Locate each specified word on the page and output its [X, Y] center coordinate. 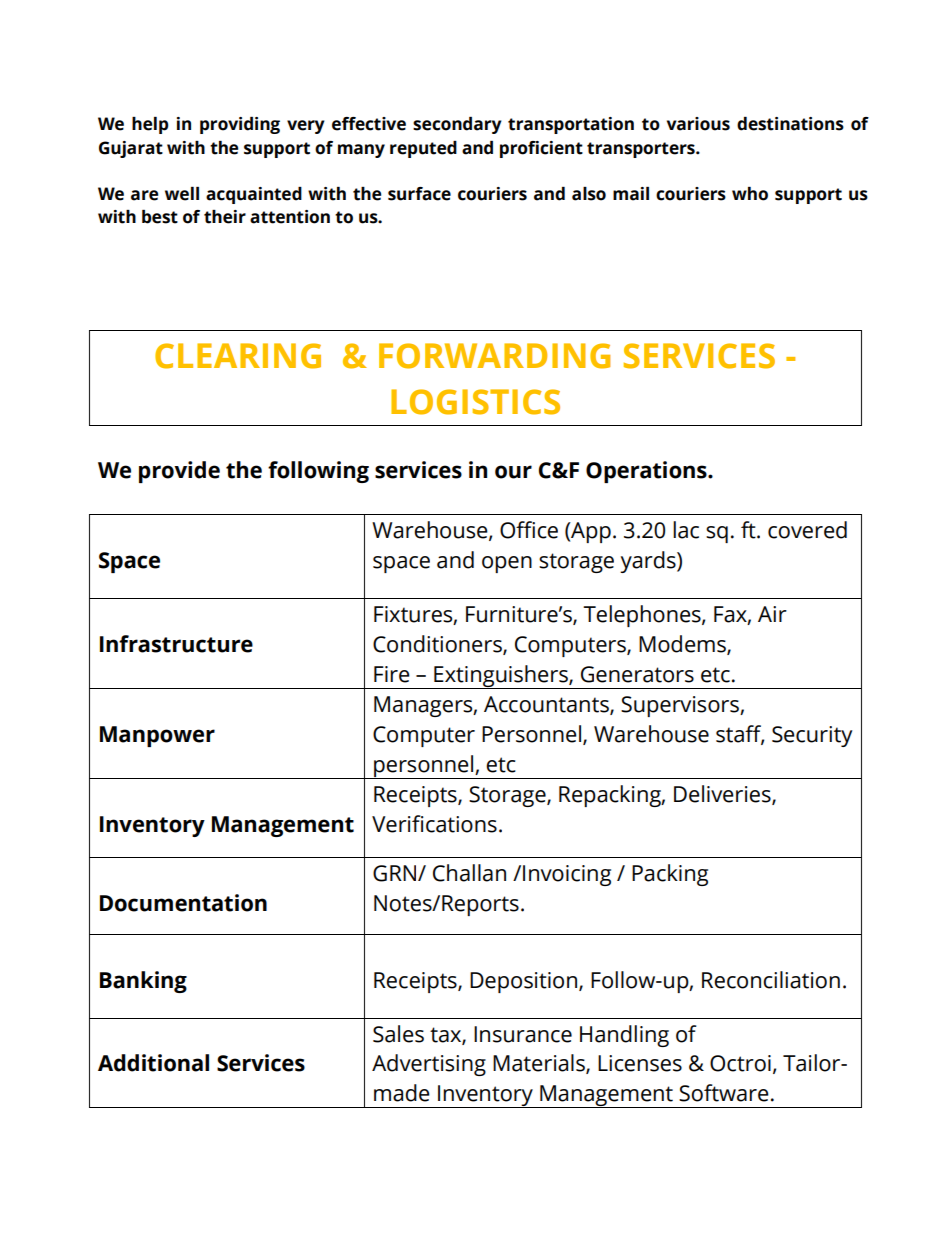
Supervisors [681, 706]
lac [686, 530]
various [698, 124]
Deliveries [723, 795]
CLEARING [238, 356]
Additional [153, 1063]
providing [240, 125]
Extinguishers [501, 677]
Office [529, 530]
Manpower [157, 736]
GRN [396, 873]
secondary [457, 125]
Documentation [183, 903]
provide [179, 472]
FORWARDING [494, 356]
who [750, 194]
